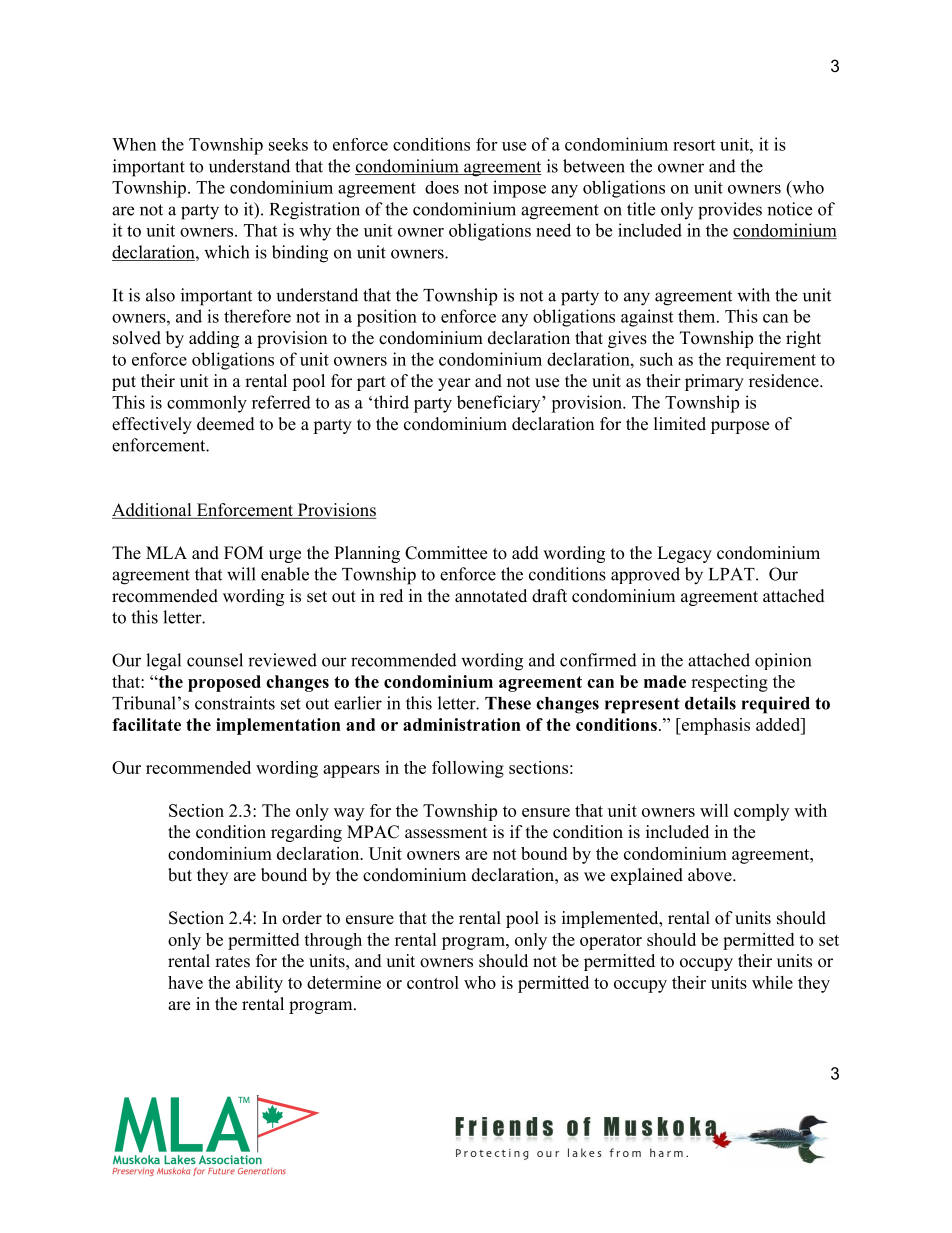  Describe the element at coordinates (714, 382) in the screenshot. I see `primary` at that location.
